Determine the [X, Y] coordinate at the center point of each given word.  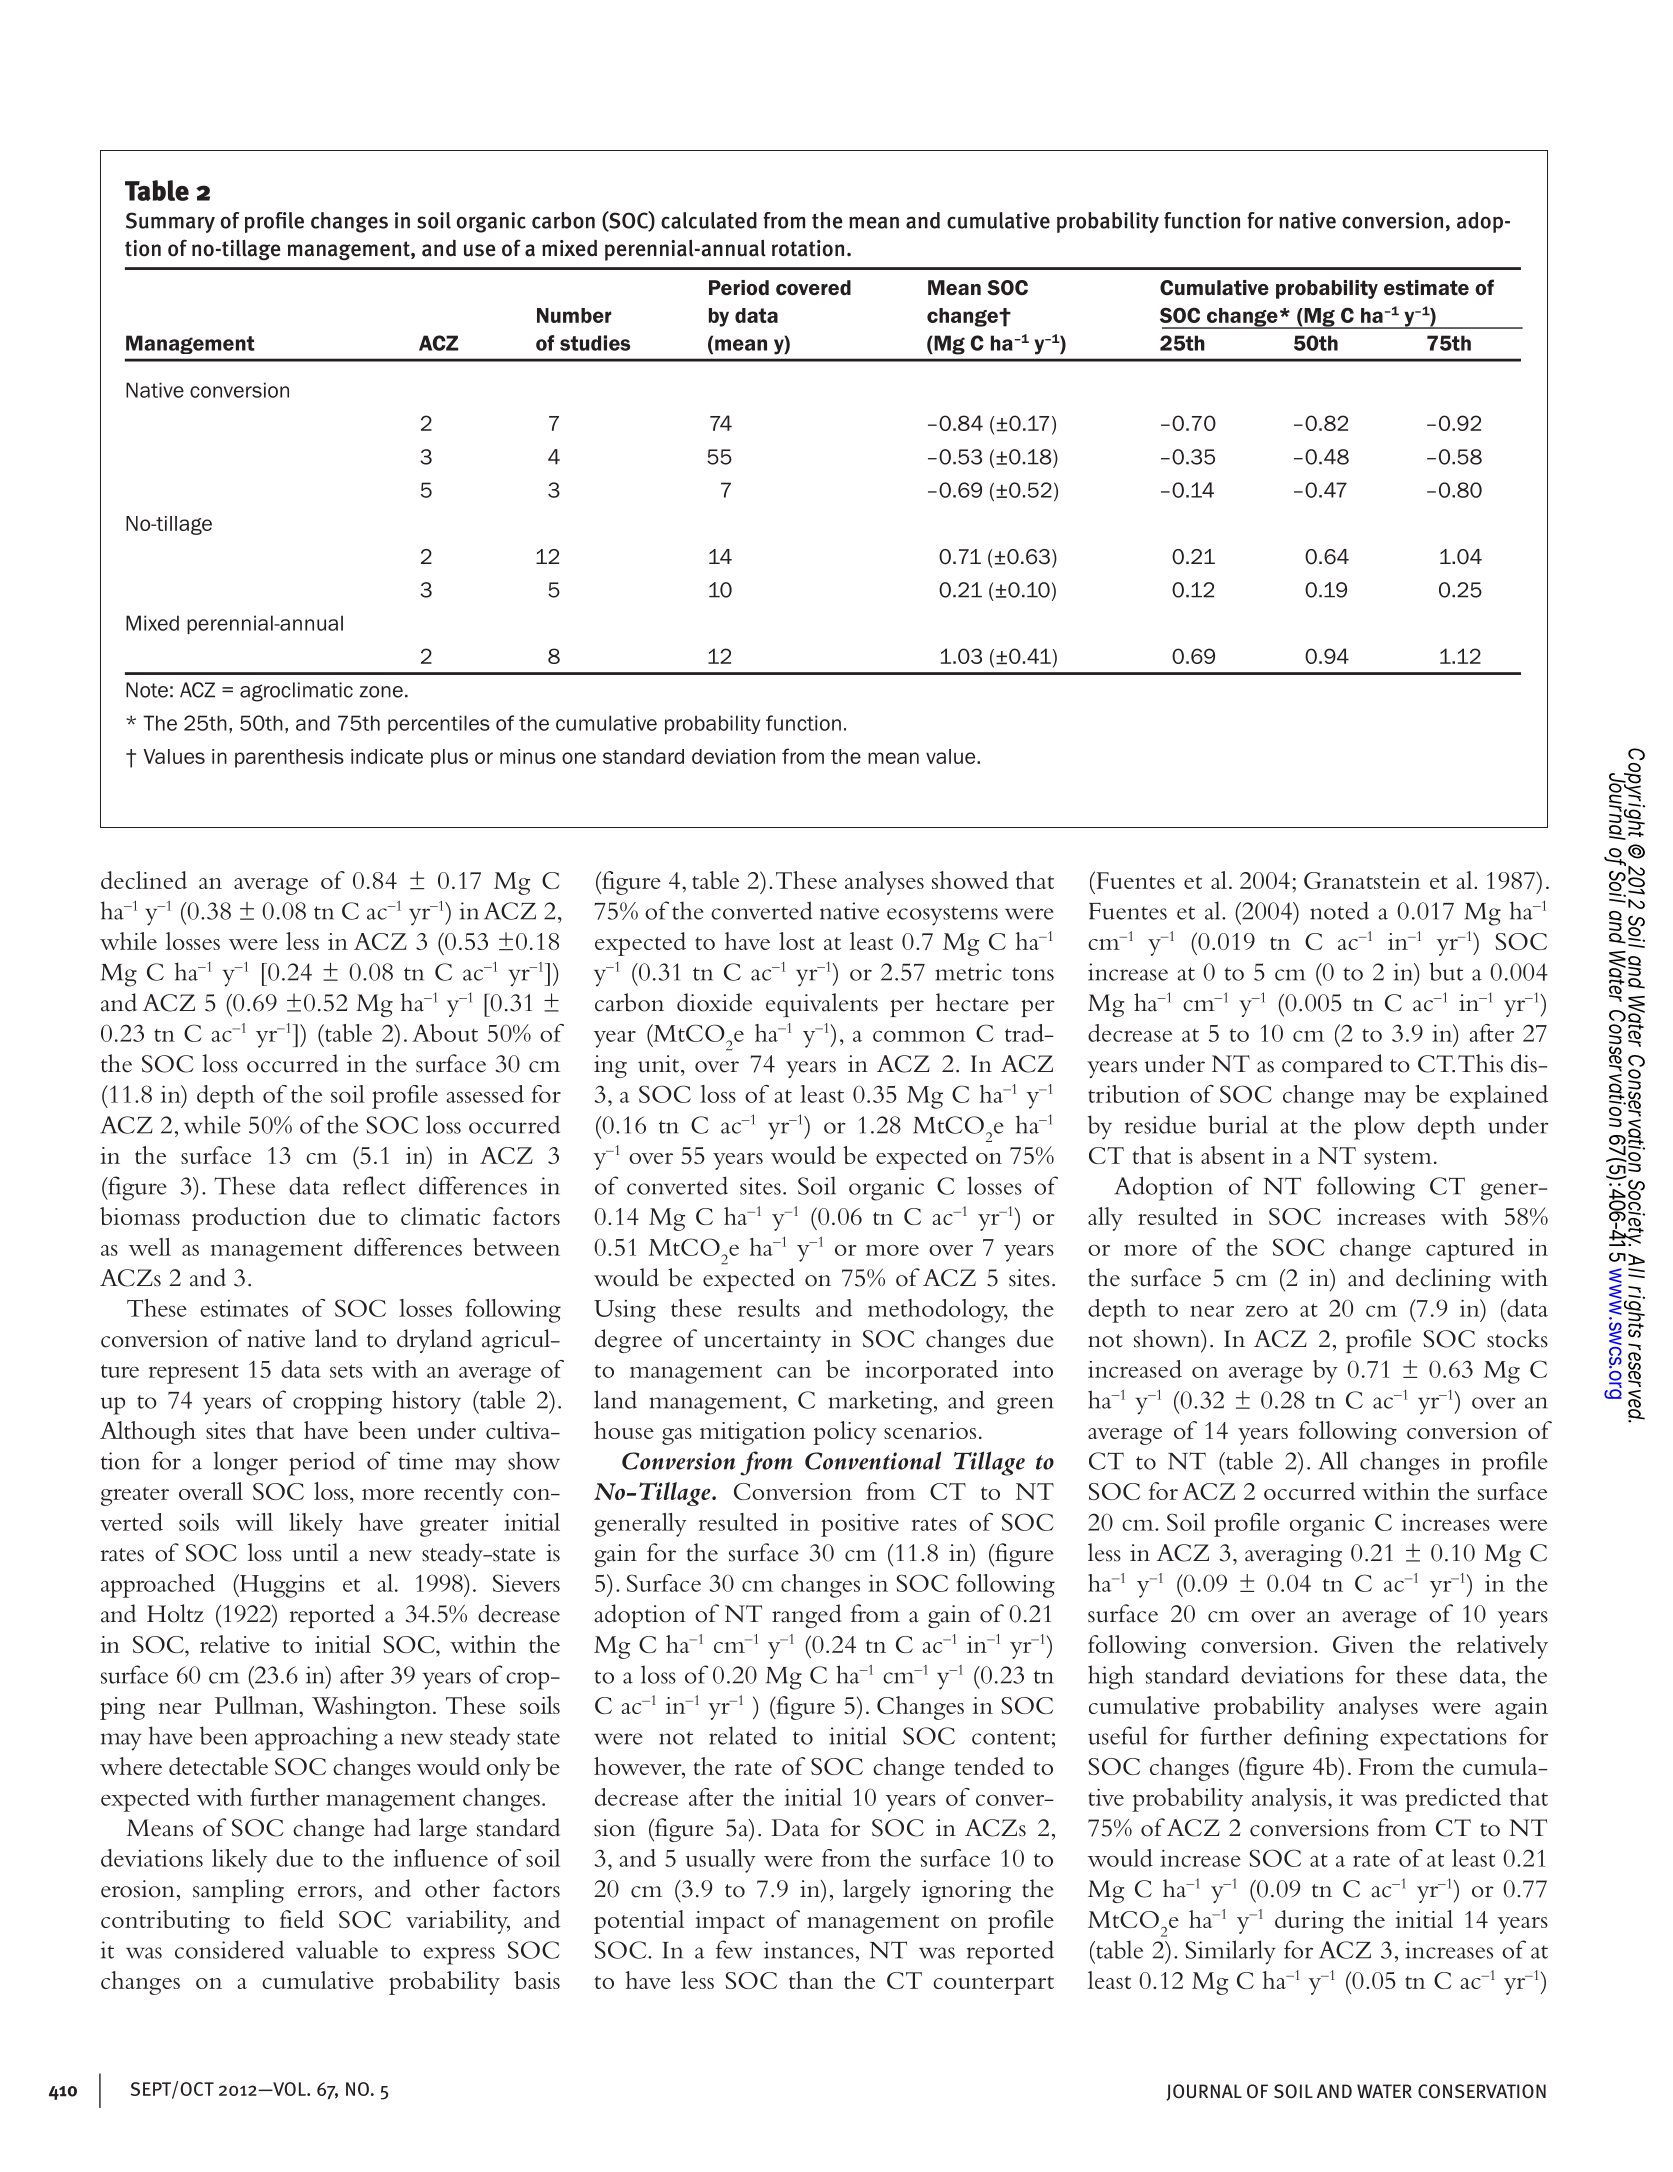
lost [797, 941]
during [1309, 1922]
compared [1332, 1066]
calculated [709, 220]
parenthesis [289, 758]
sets [346, 1371]
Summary [170, 222]
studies [595, 343]
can [794, 1372]
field [302, 1919]
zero [1267, 1311]
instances [809, 1950]
